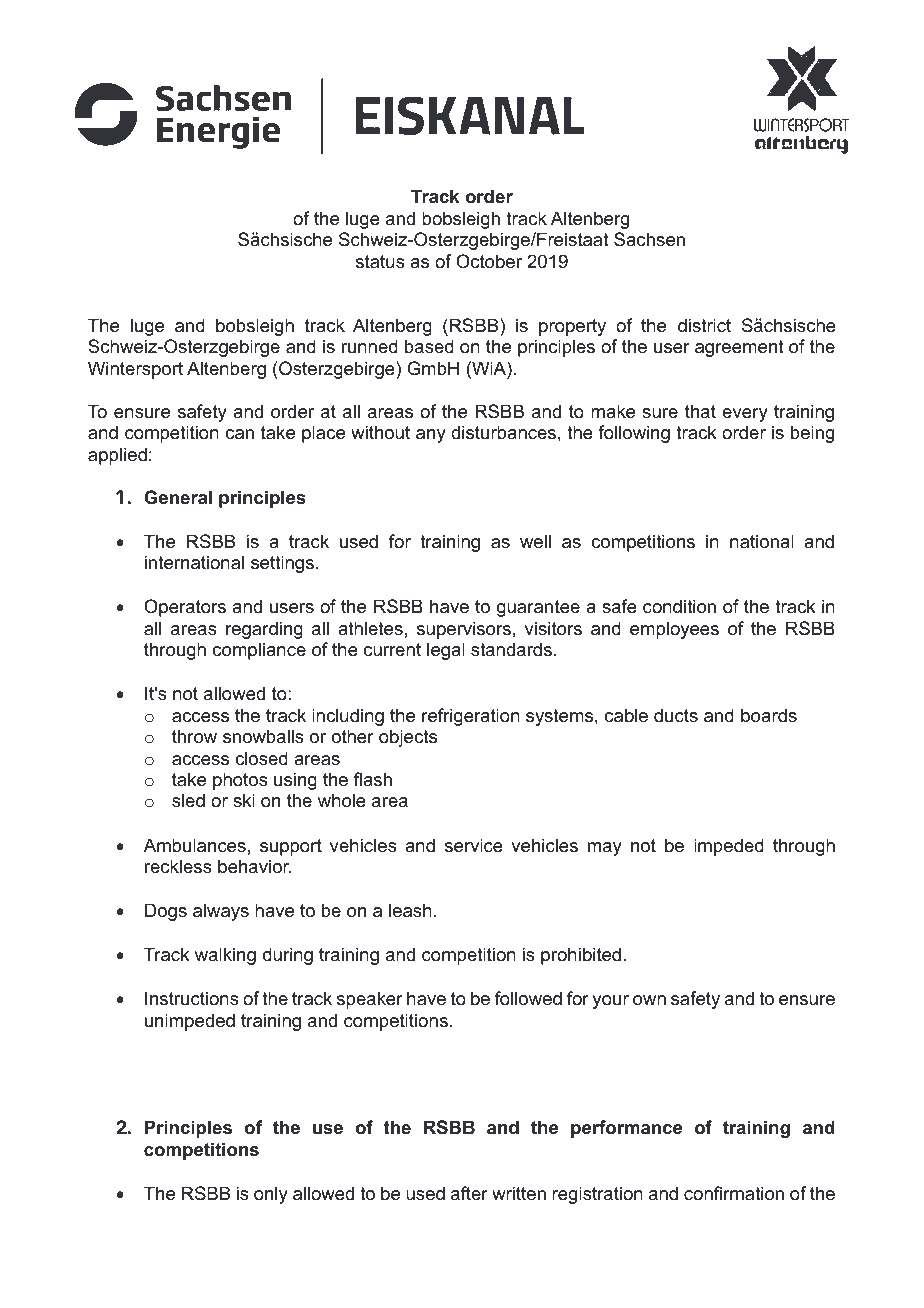 The height and width of the image is (1308, 924). What do you see at coordinates (535, 541) in the image?
I see `well` at bounding box center [535, 541].
